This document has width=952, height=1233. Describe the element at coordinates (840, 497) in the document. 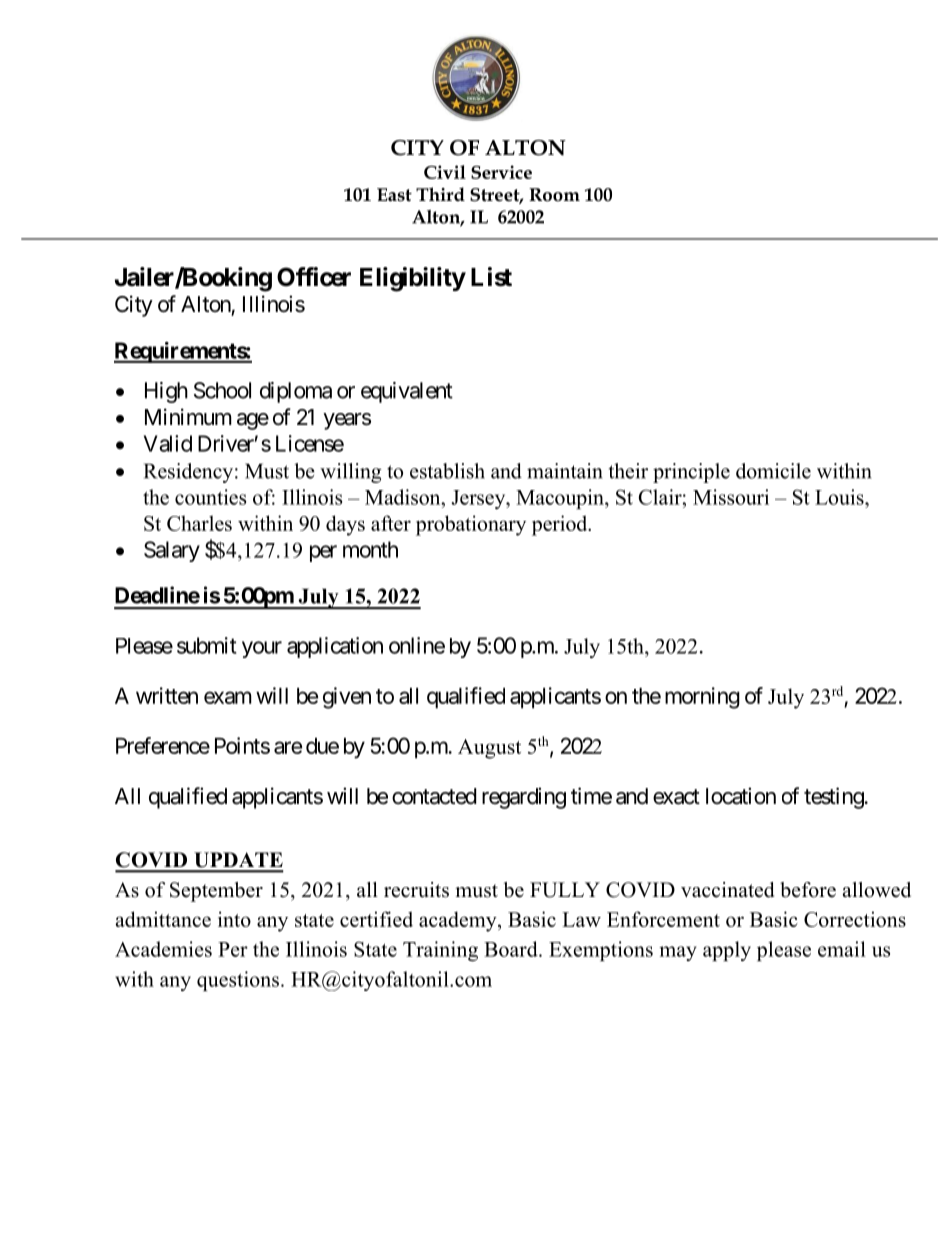

I see `Louis` at that location.
